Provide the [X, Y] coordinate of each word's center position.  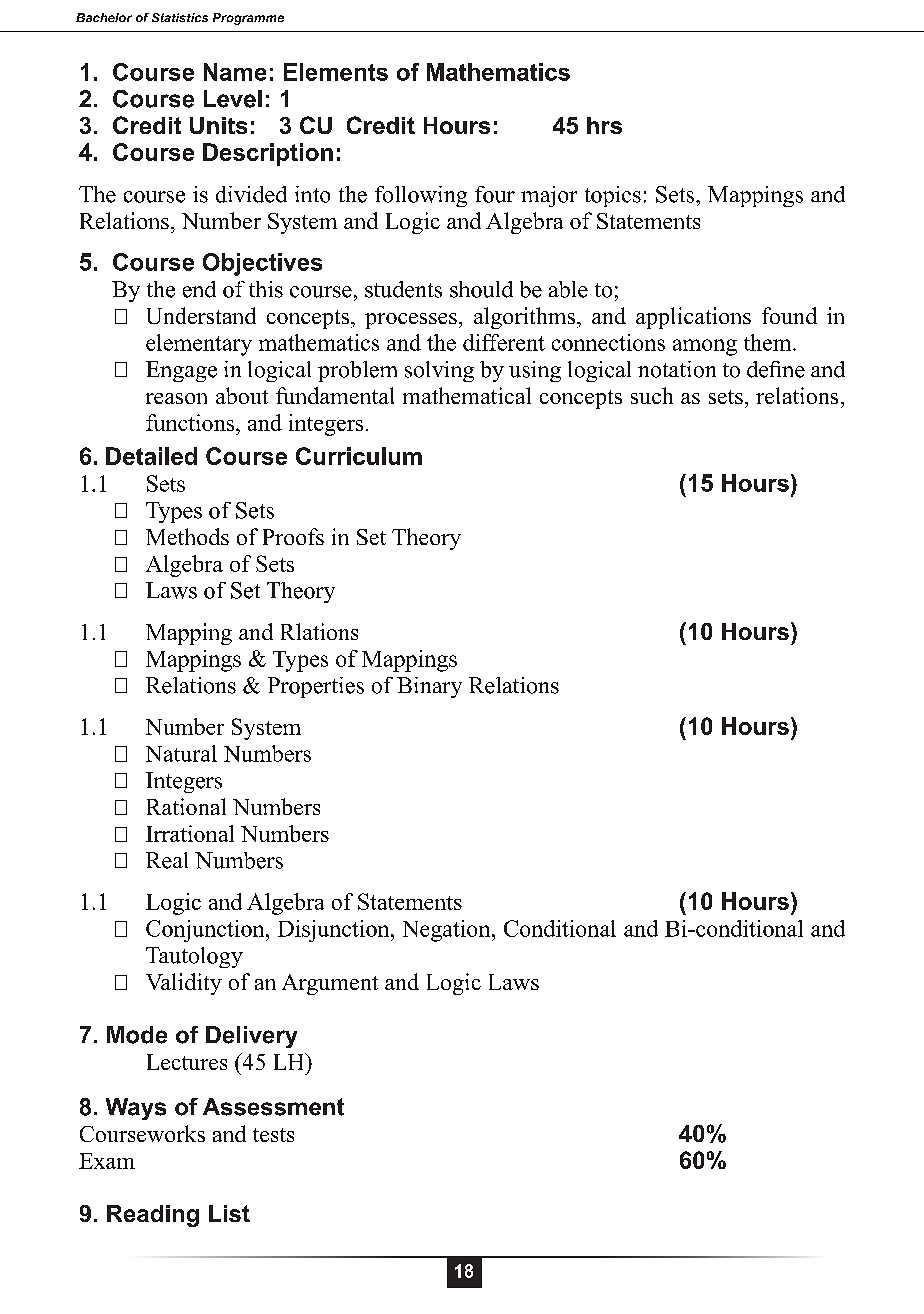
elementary [199, 345]
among [705, 347]
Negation [448, 931]
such [652, 395]
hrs [604, 125]
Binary [429, 687]
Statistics [180, 17]
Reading [153, 1216]
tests [273, 1135]
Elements [336, 72]
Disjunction [335, 931]
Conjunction [206, 931]
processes [411, 321]
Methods [187, 536]
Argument [330, 984]
